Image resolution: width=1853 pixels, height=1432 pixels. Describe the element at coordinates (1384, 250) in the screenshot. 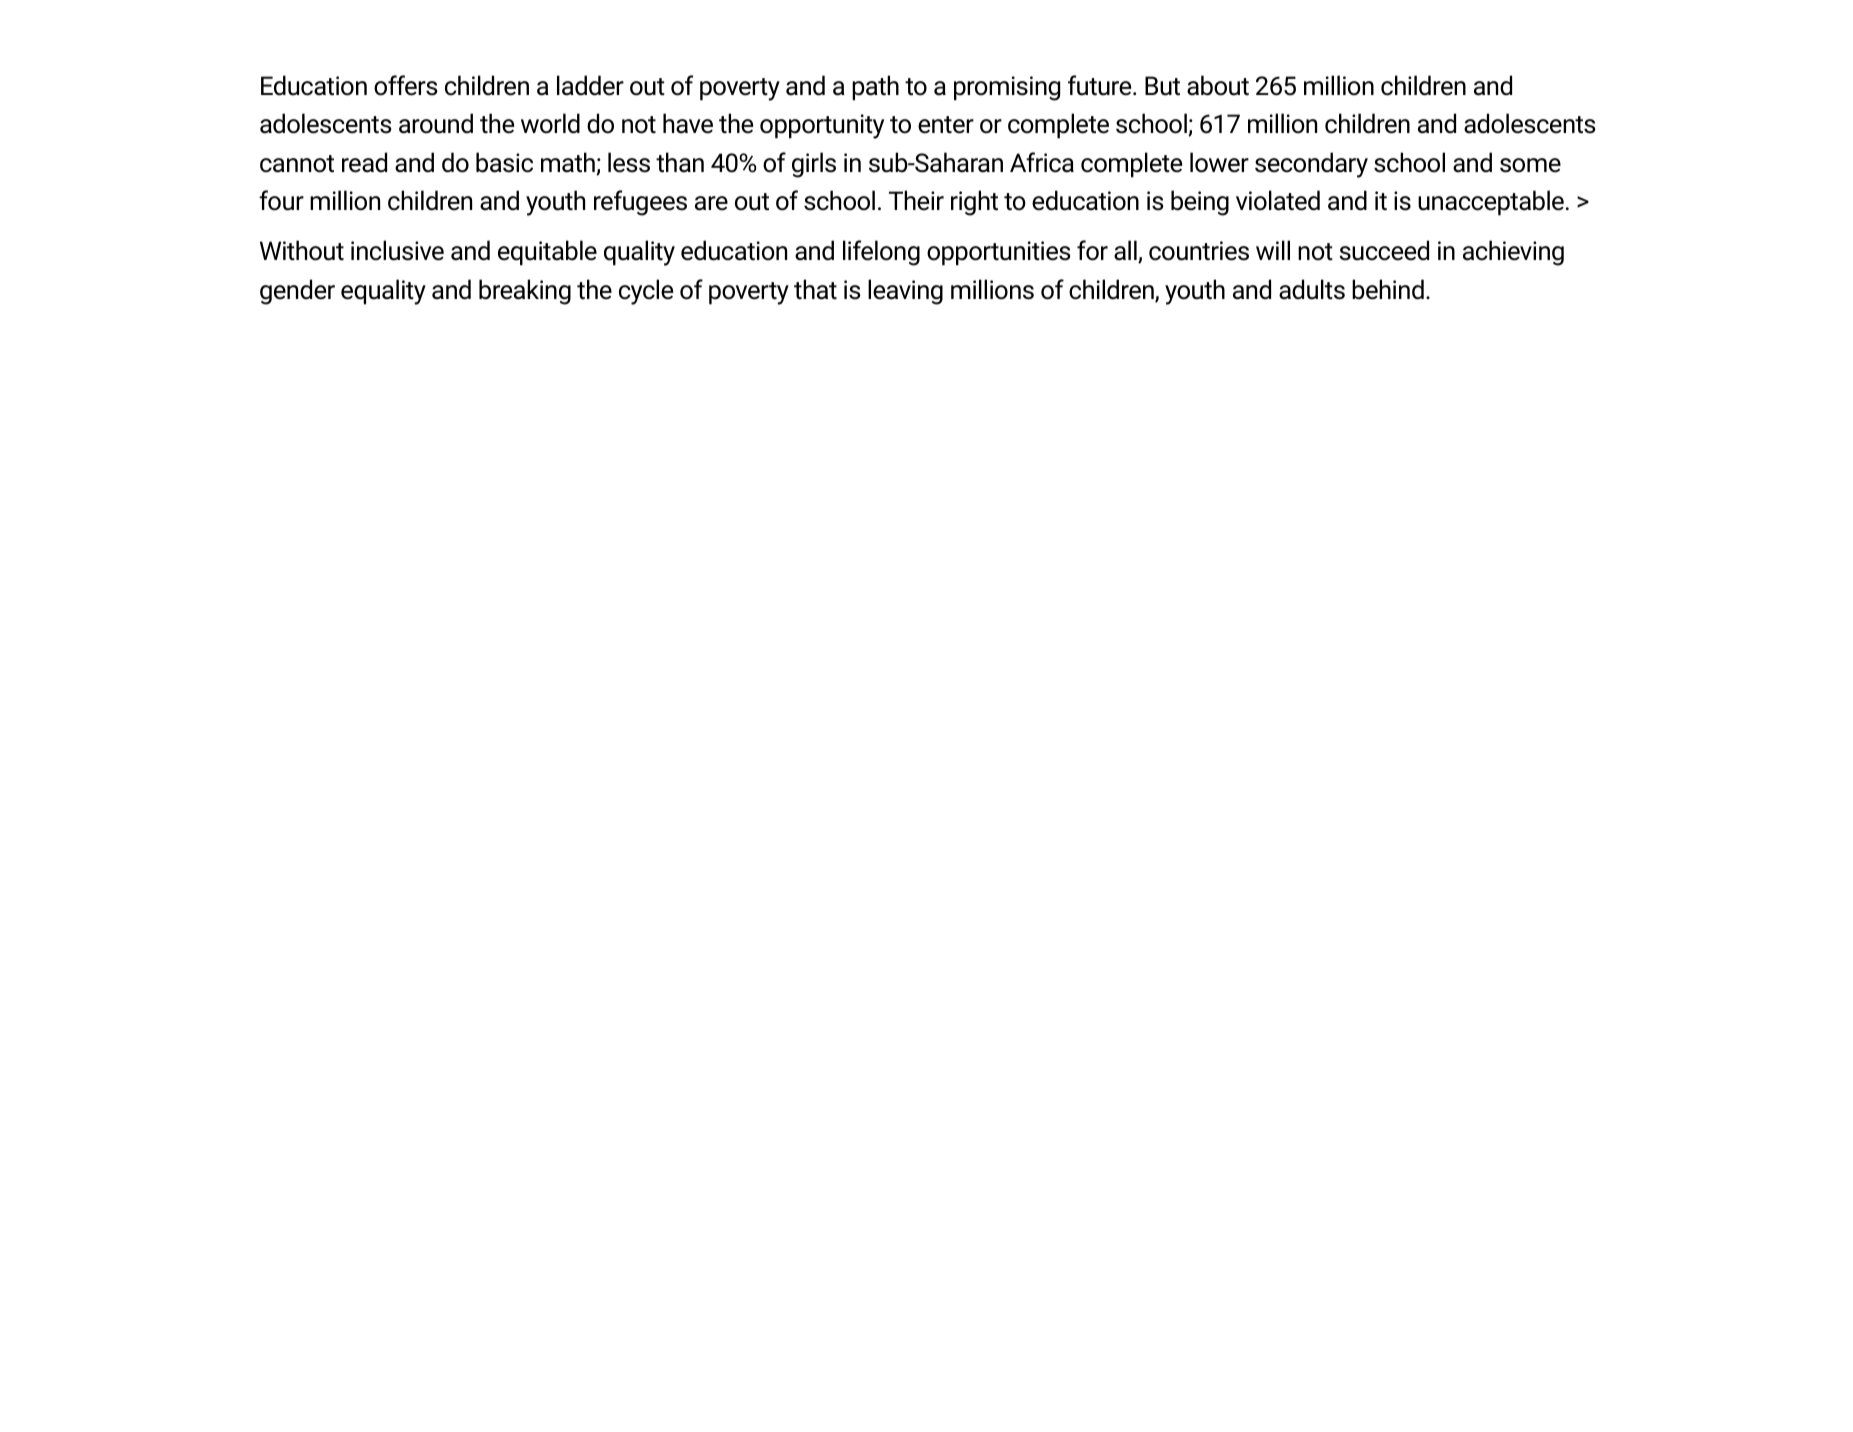

I see `succeed` at that location.
